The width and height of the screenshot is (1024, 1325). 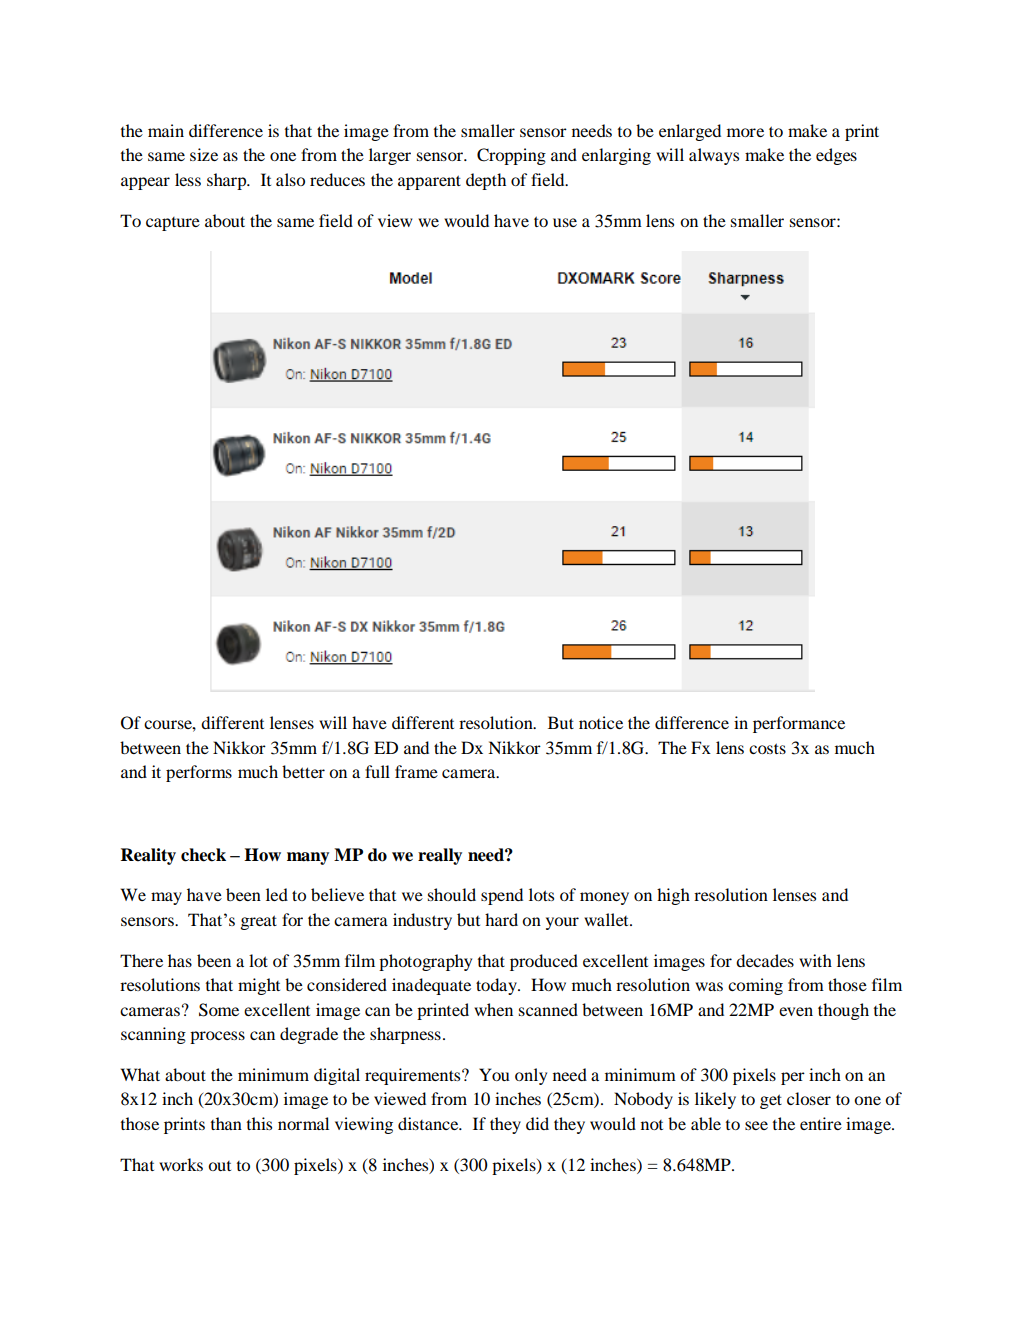 What do you see at coordinates (601, 722) in the screenshot?
I see `notice` at bounding box center [601, 722].
